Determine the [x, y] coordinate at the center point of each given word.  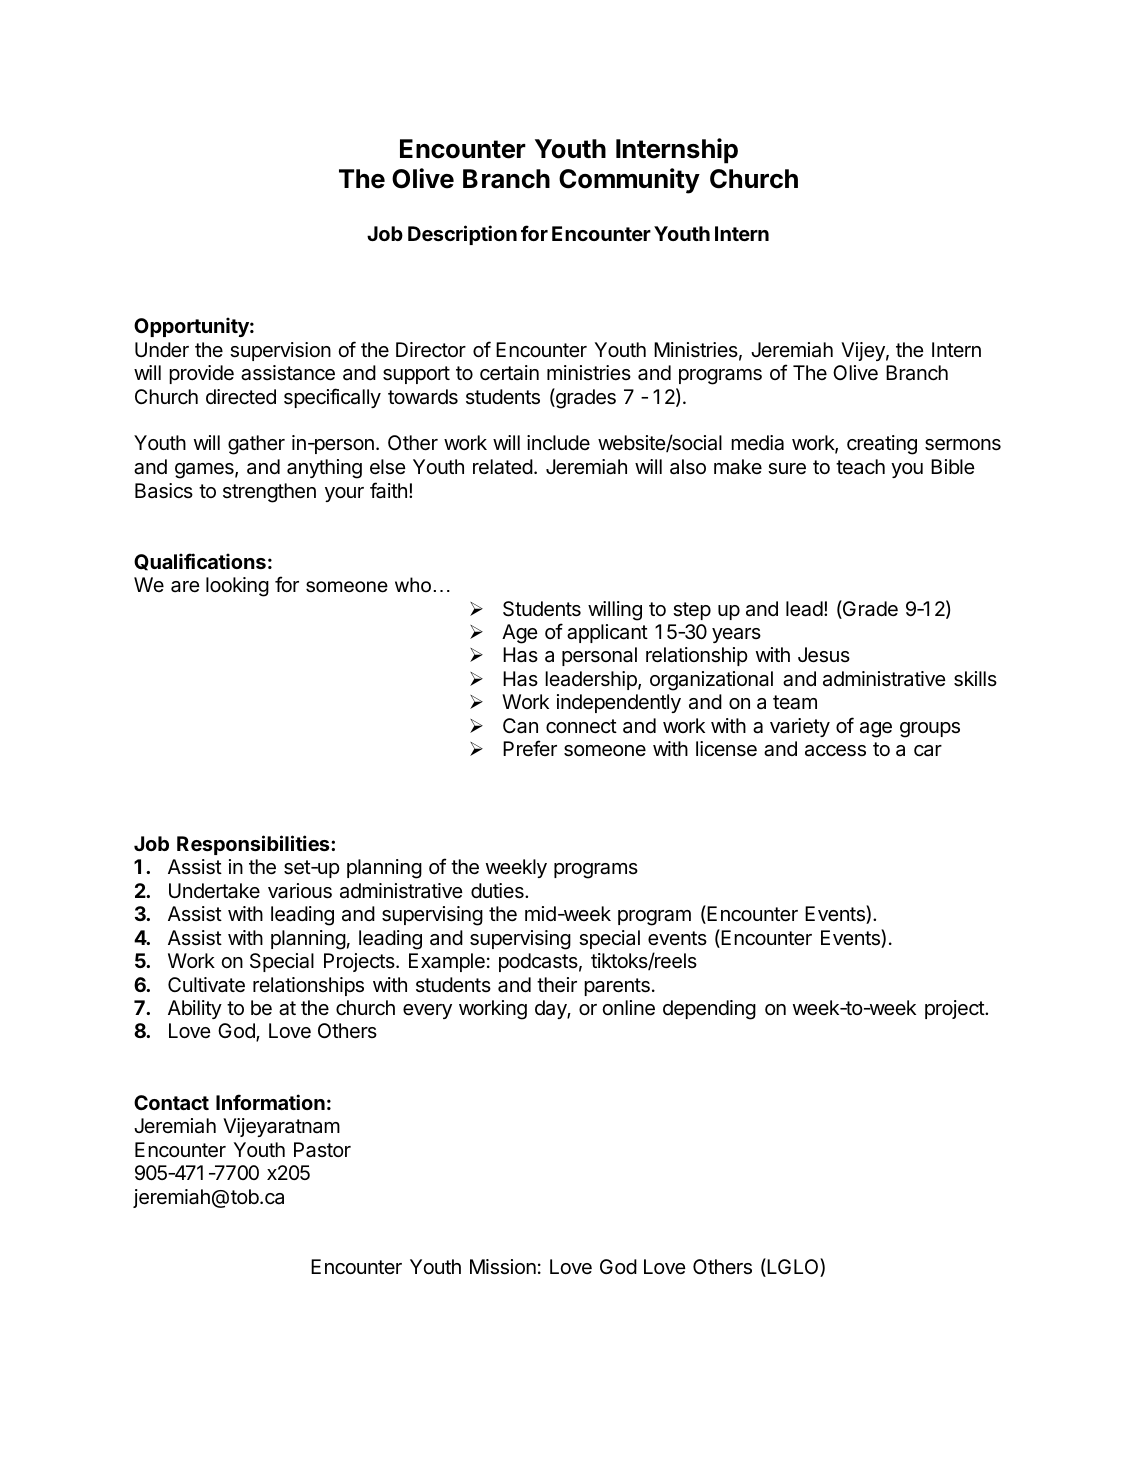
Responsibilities [254, 845]
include [558, 442]
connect [581, 726]
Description [462, 235]
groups [930, 730]
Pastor [322, 1150]
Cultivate [206, 985]
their [557, 985]
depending [709, 1010]
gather [256, 445]
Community [629, 181]
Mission [503, 1267]
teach [860, 467]
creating [882, 445]
